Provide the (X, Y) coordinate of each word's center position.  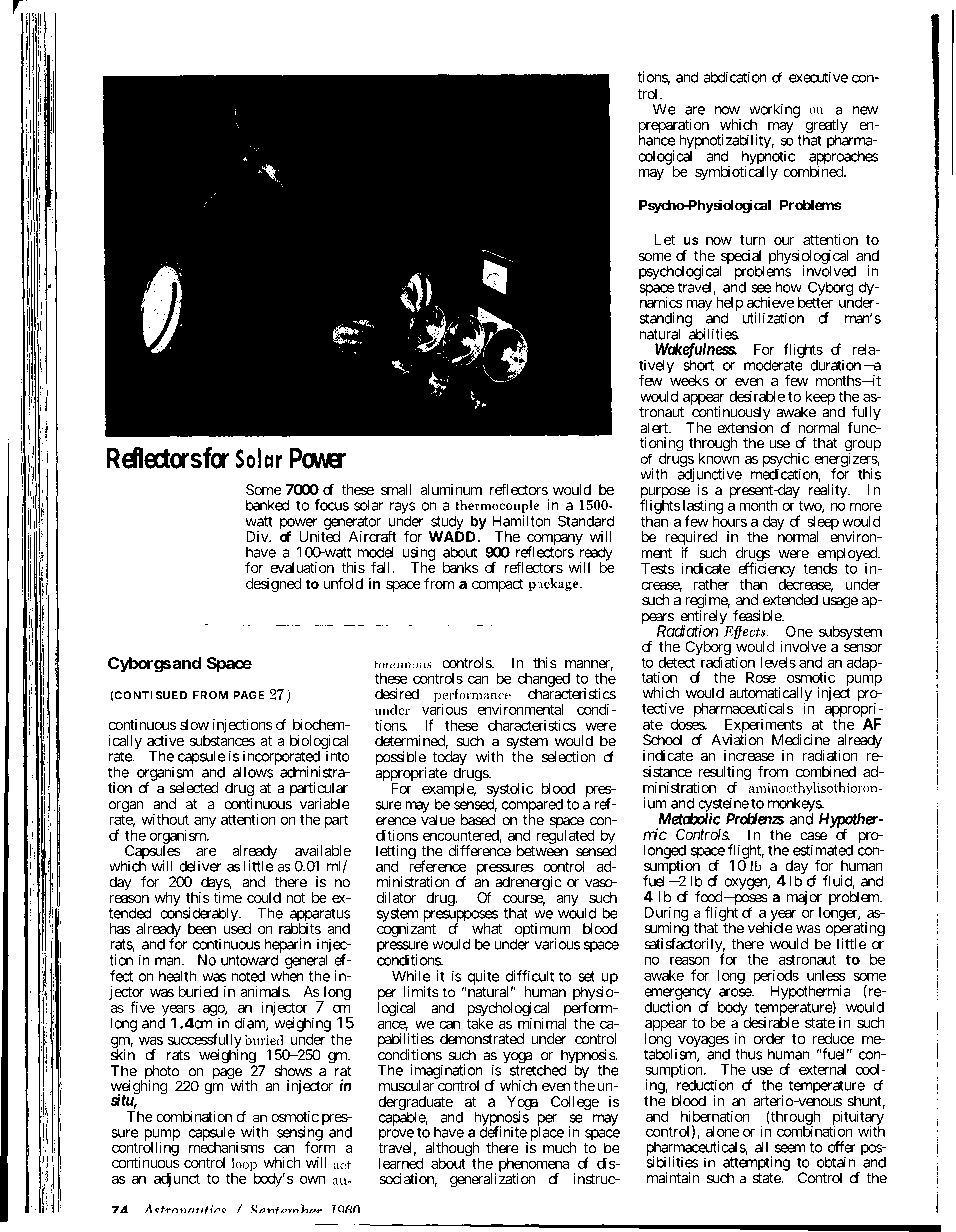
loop (244, 1166)
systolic (510, 789)
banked (268, 505)
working (774, 111)
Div (258, 536)
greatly (825, 127)
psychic (786, 461)
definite (503, 1131)
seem (790, 1148)
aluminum (451, 489)
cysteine (724, 805)
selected (194, 788)
